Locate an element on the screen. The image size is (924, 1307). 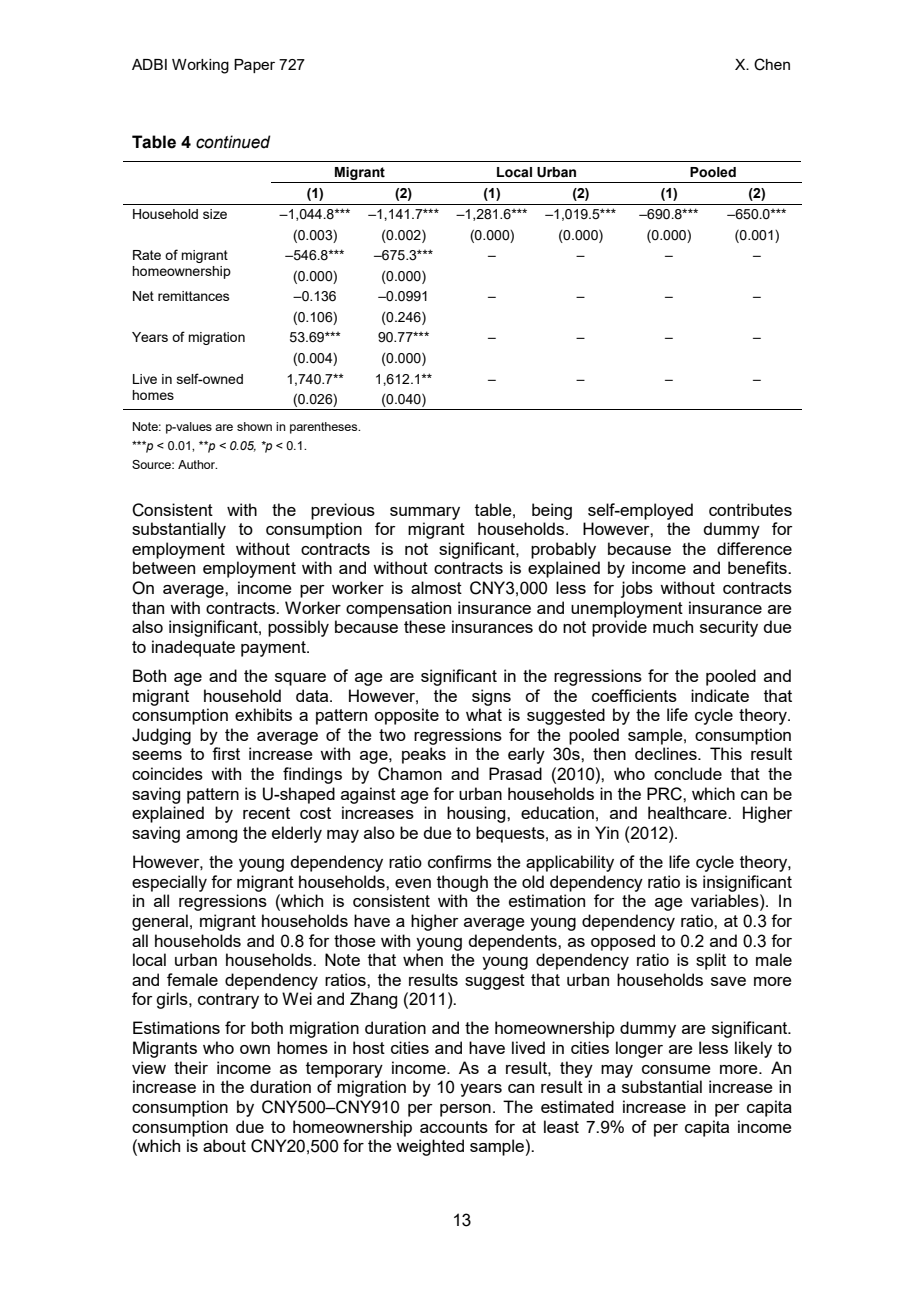
about is located at coordinates (224, 1145).
